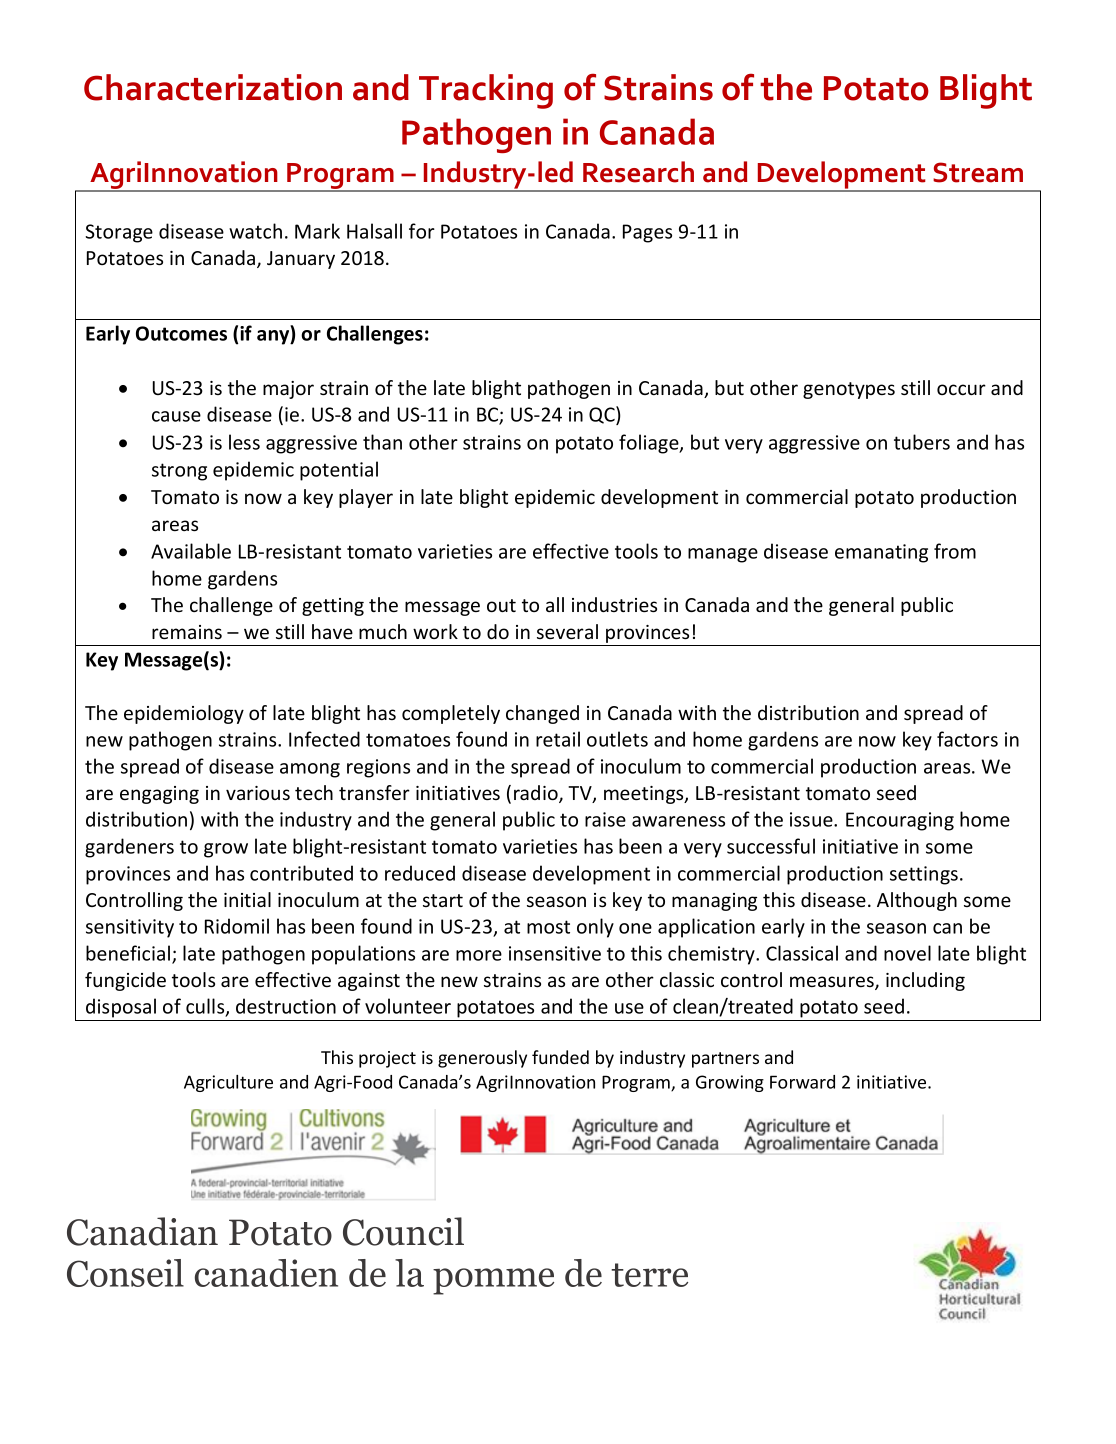 The image size is (1116, 1444). Describe the element at coordinates (493, 1281) in the screenshot. I see `pomme` at that location.
